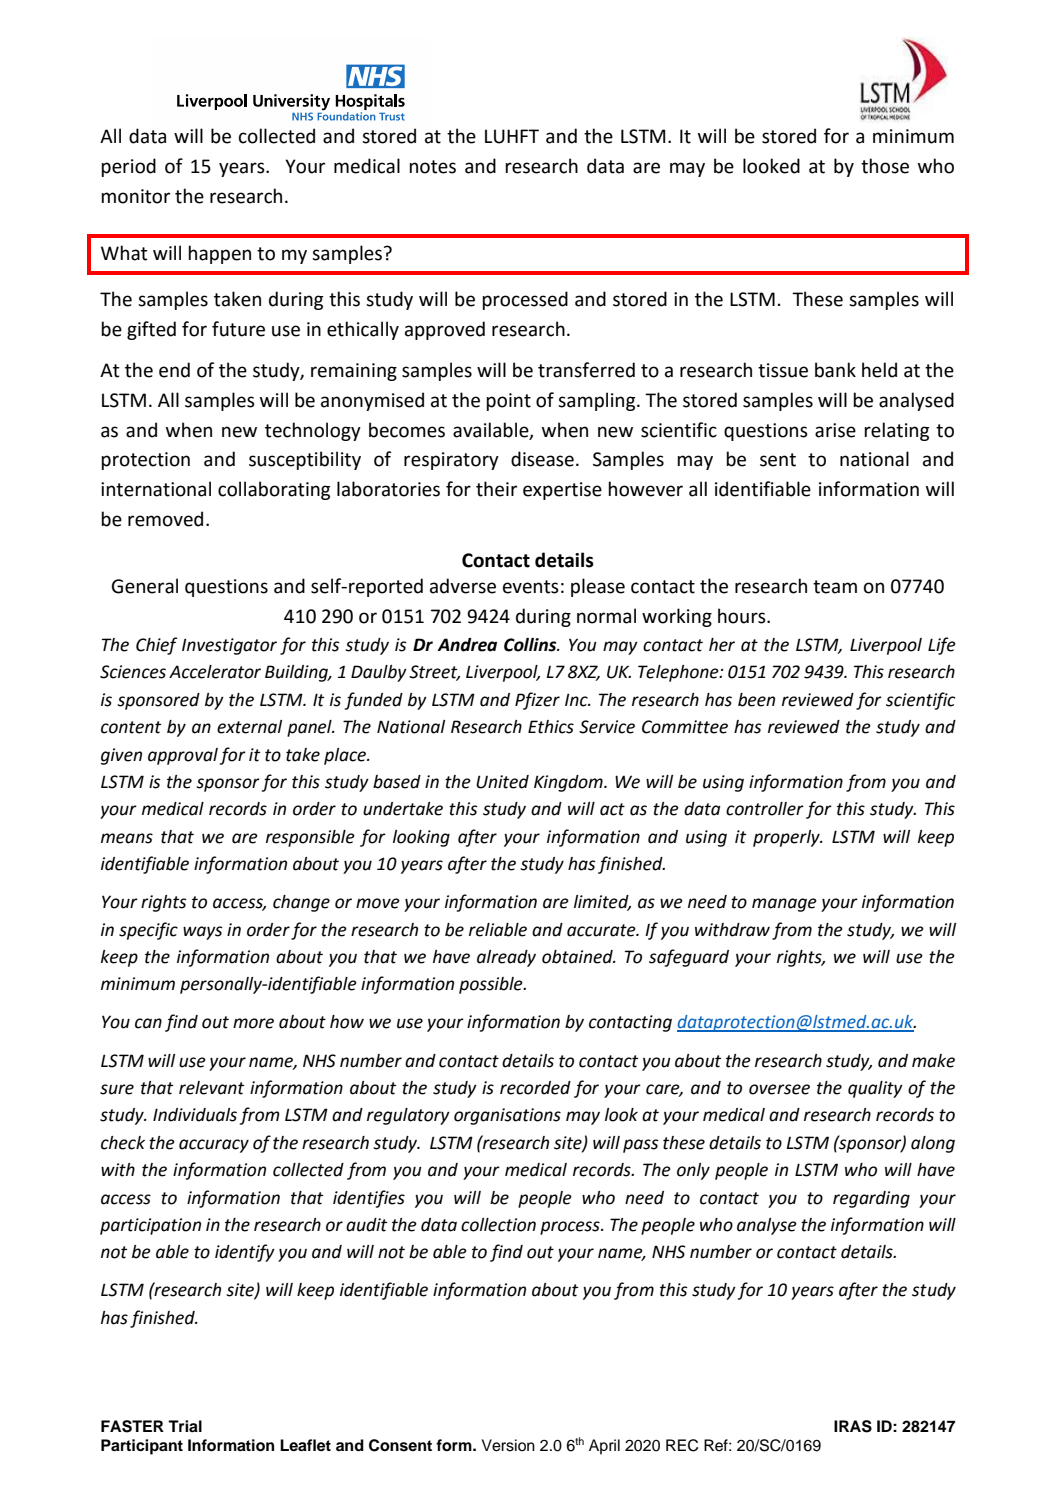  I want to click on those, so click(885, 166).
